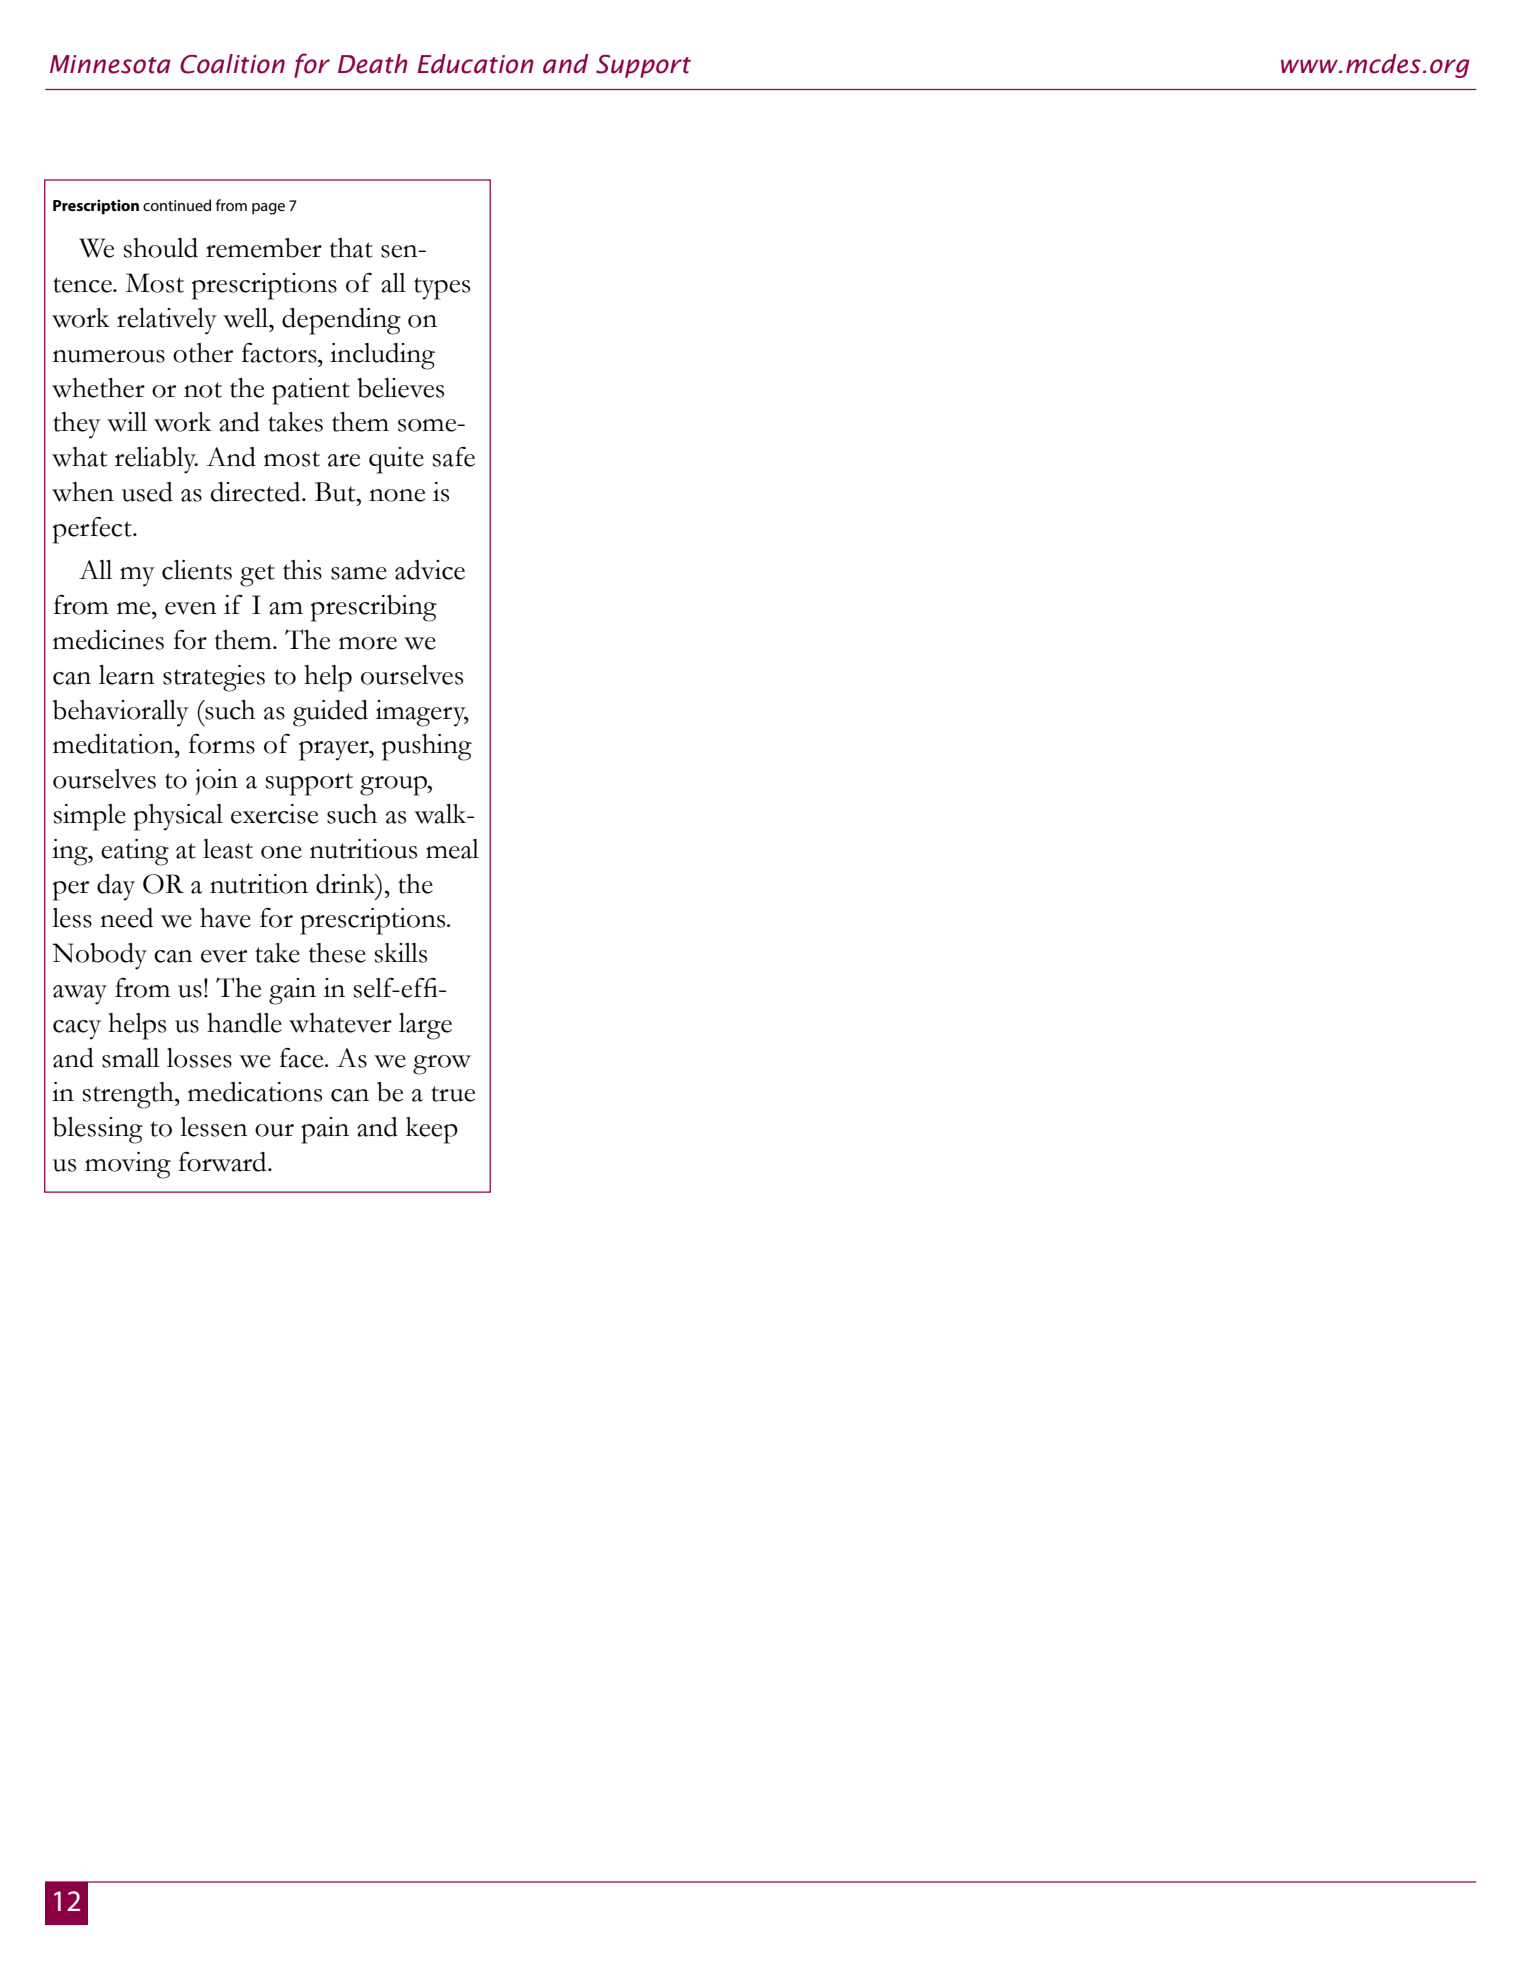 The image size is (1521, 1969). I want to click on types, so click(442, 288).
